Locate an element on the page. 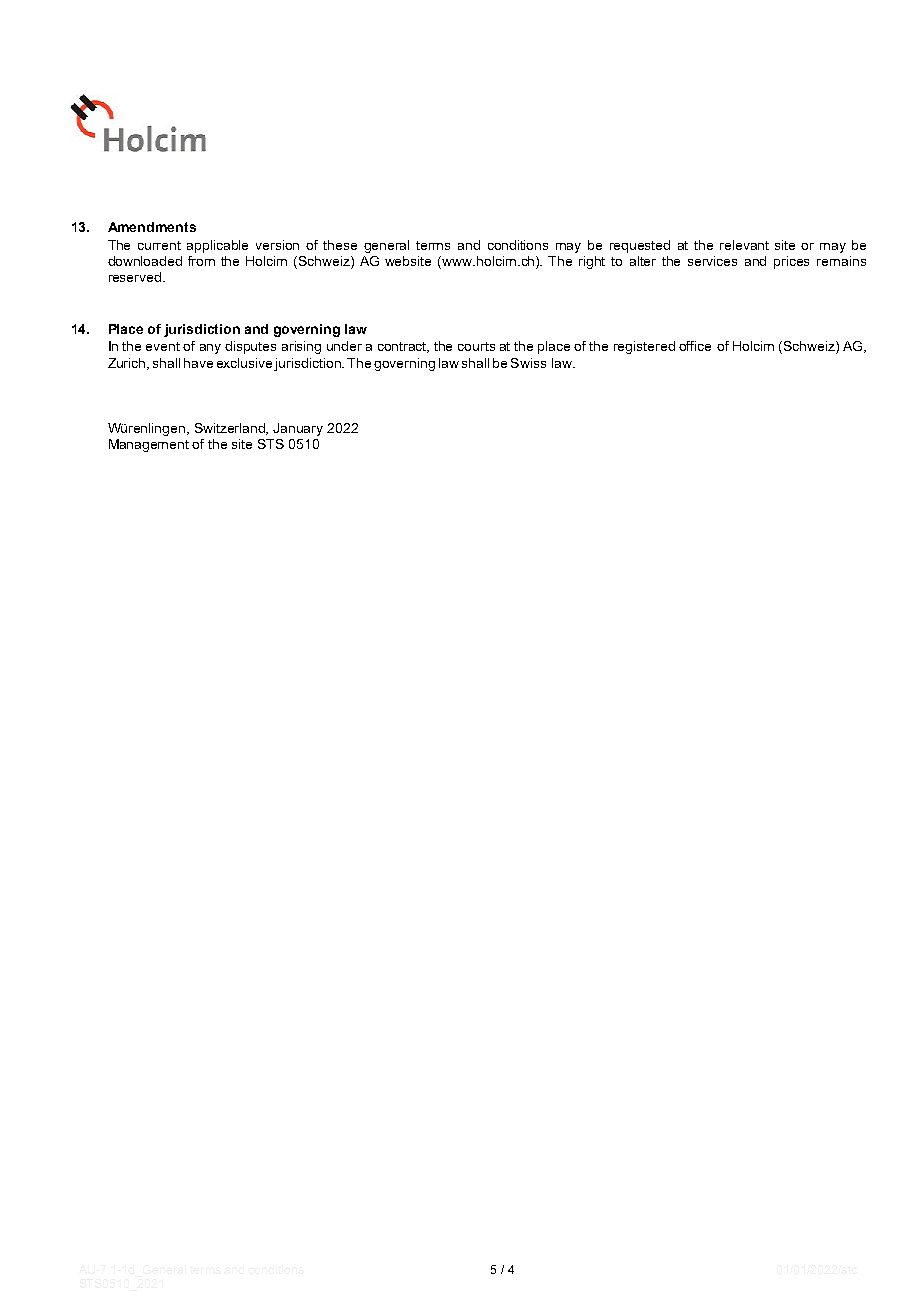  have is located at coordinates (198, 363).
